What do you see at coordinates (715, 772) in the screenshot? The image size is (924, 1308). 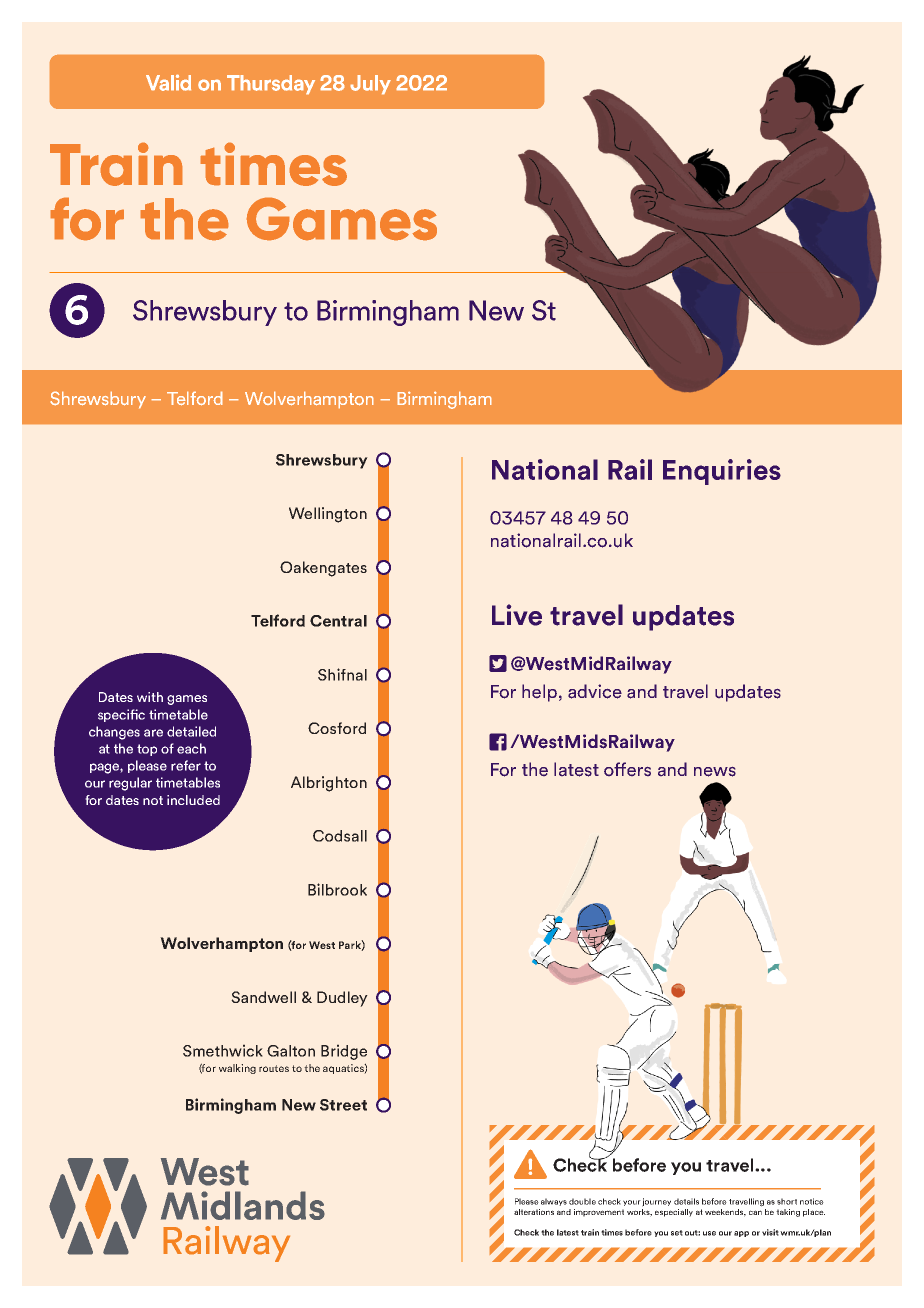 I see `news` at bounding box center [715, 772].
